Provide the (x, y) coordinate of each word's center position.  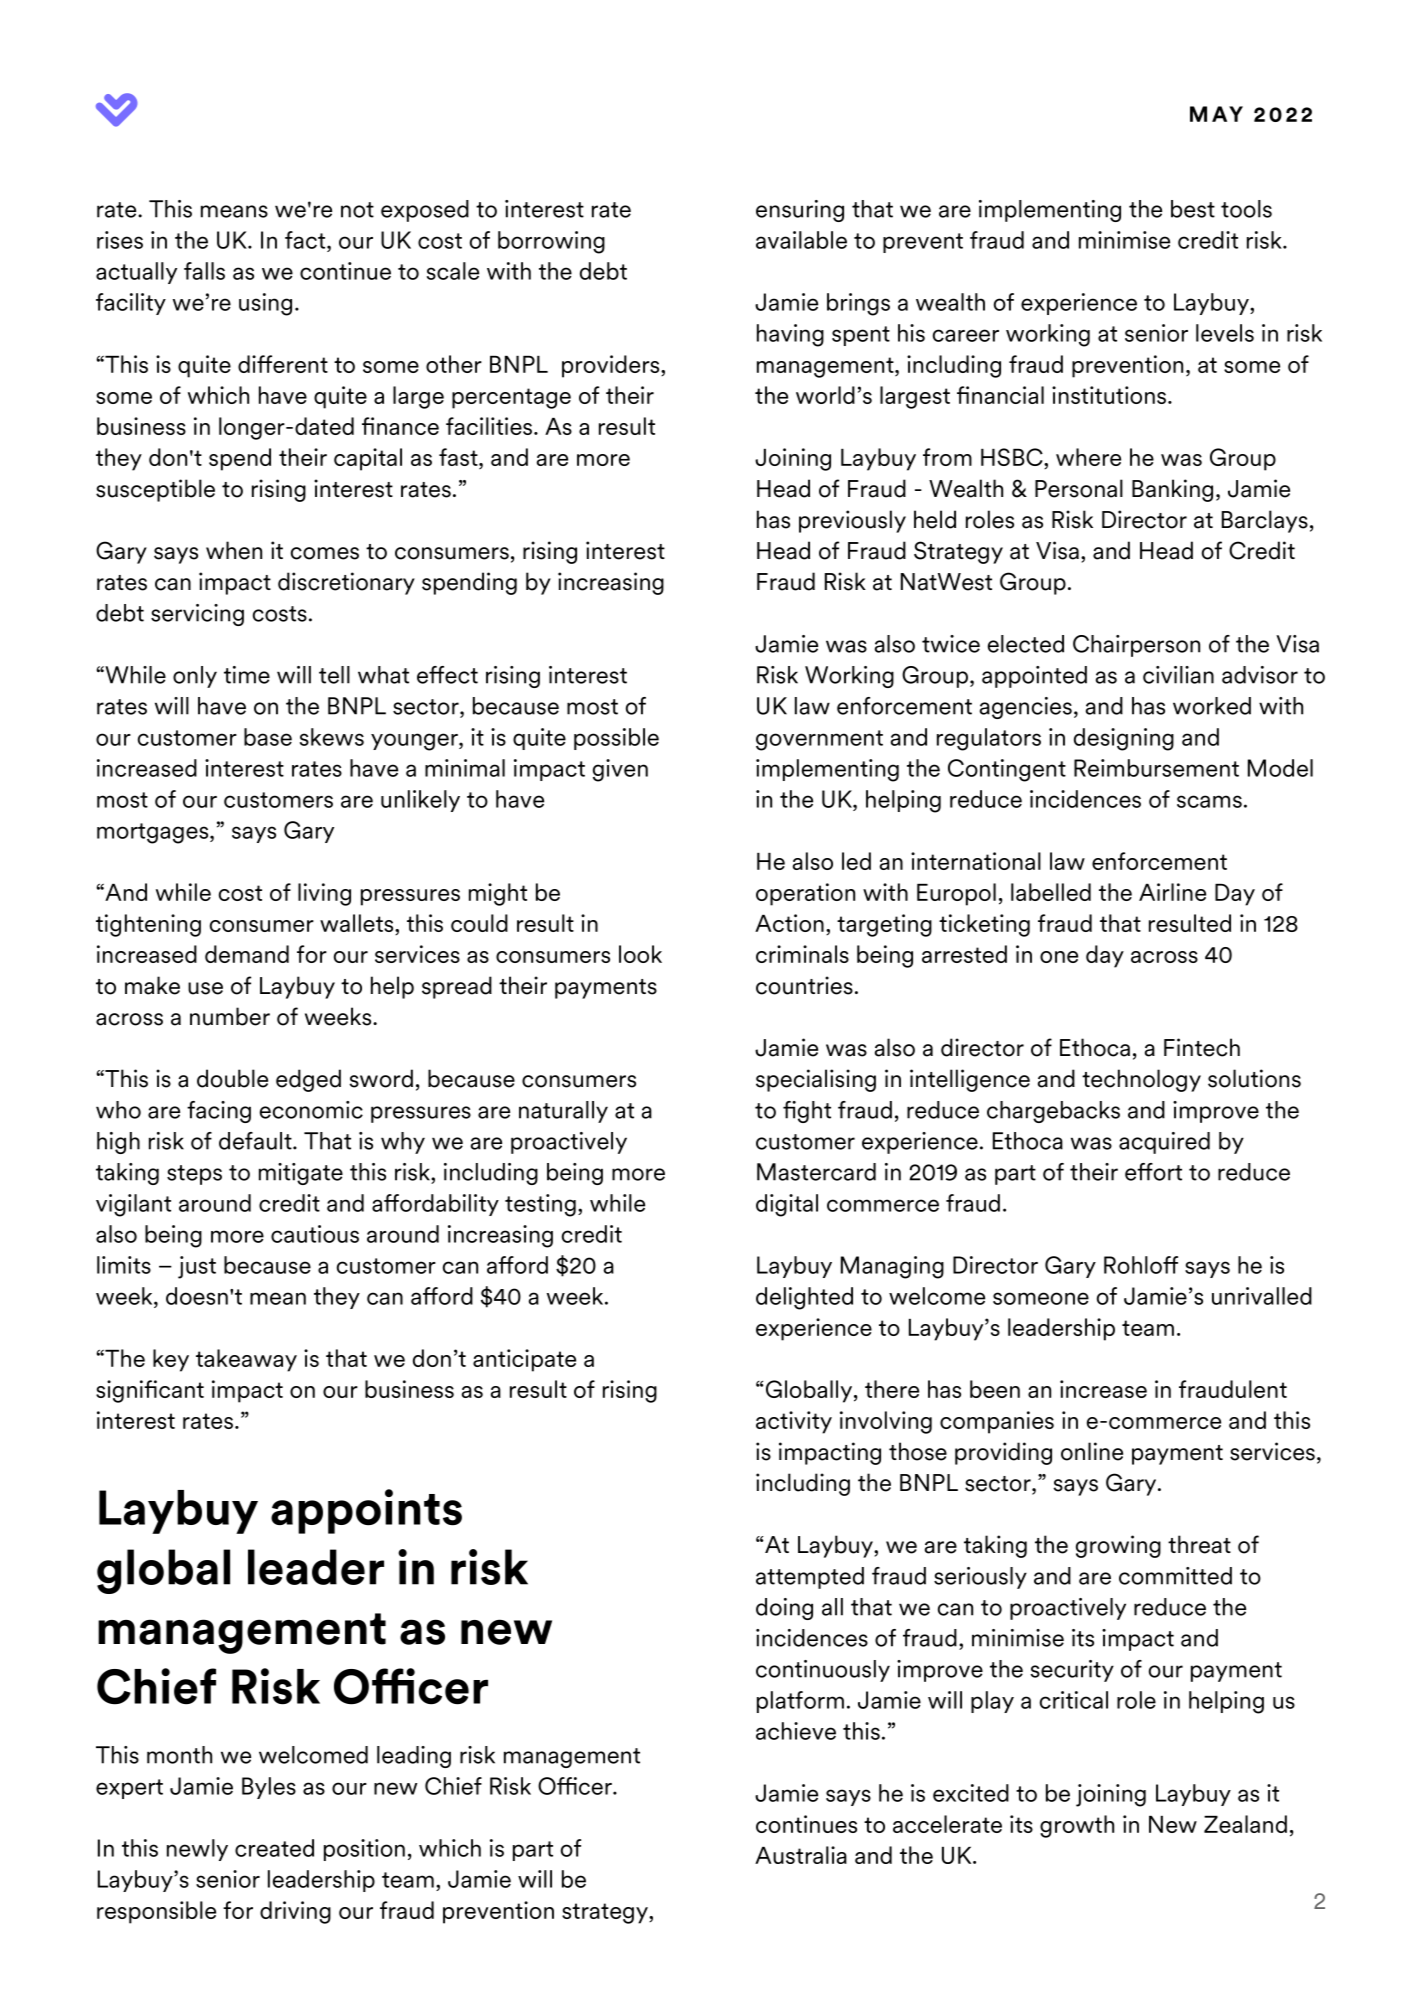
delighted (804, 1298)
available (801, 240)
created (274, 1848)
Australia (801, 1855)
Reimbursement (1156, 768)
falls (204, 271)
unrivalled (1262, 1296)
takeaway (246, 1360)
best (1193, 209)
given (620, 770)
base (268, 737)
